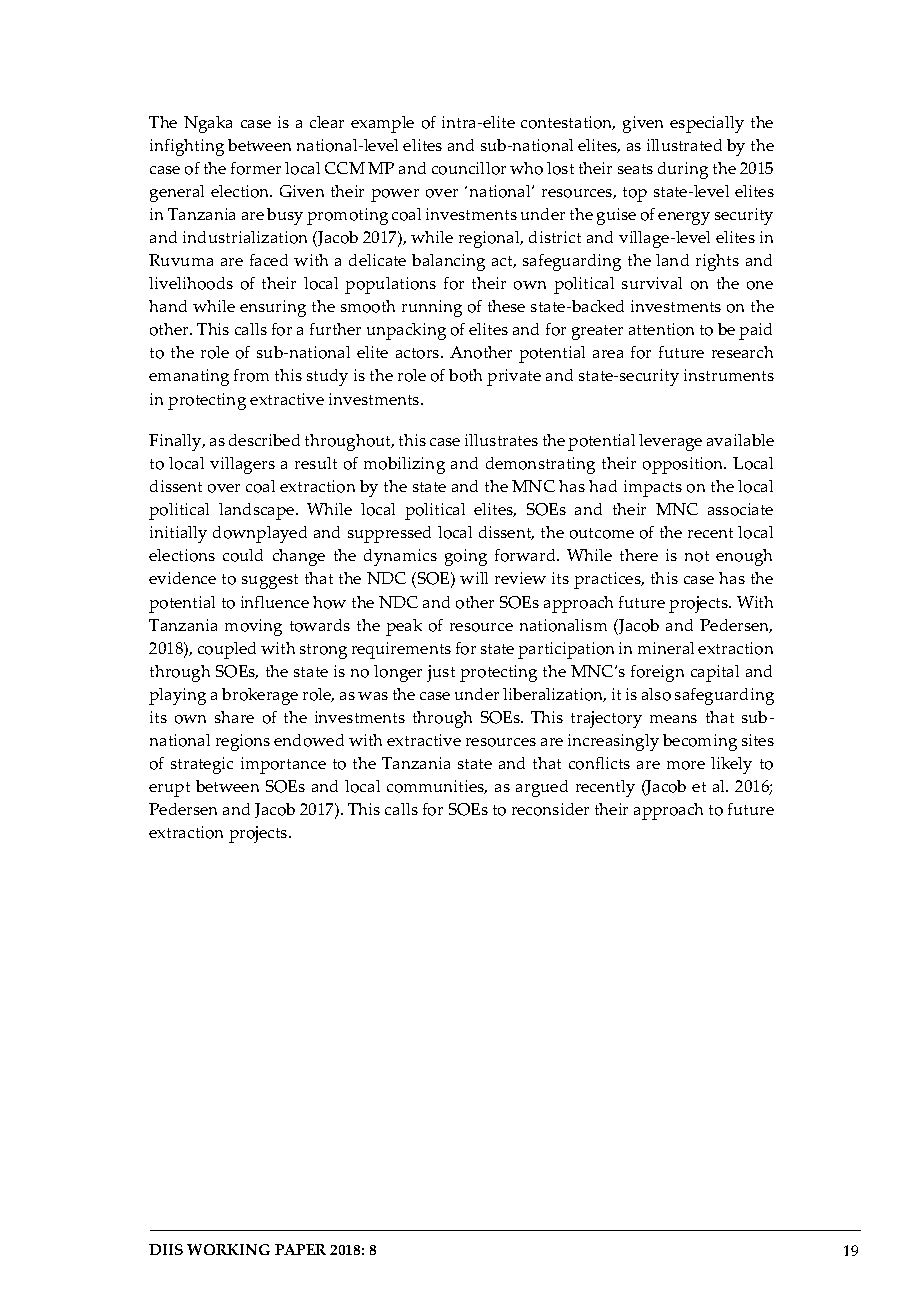 The image size is (924, 1308). What do you see at coordinates (550, 809) in the screenshot?
I see `reconsider` at bounding box center [550, 809].
